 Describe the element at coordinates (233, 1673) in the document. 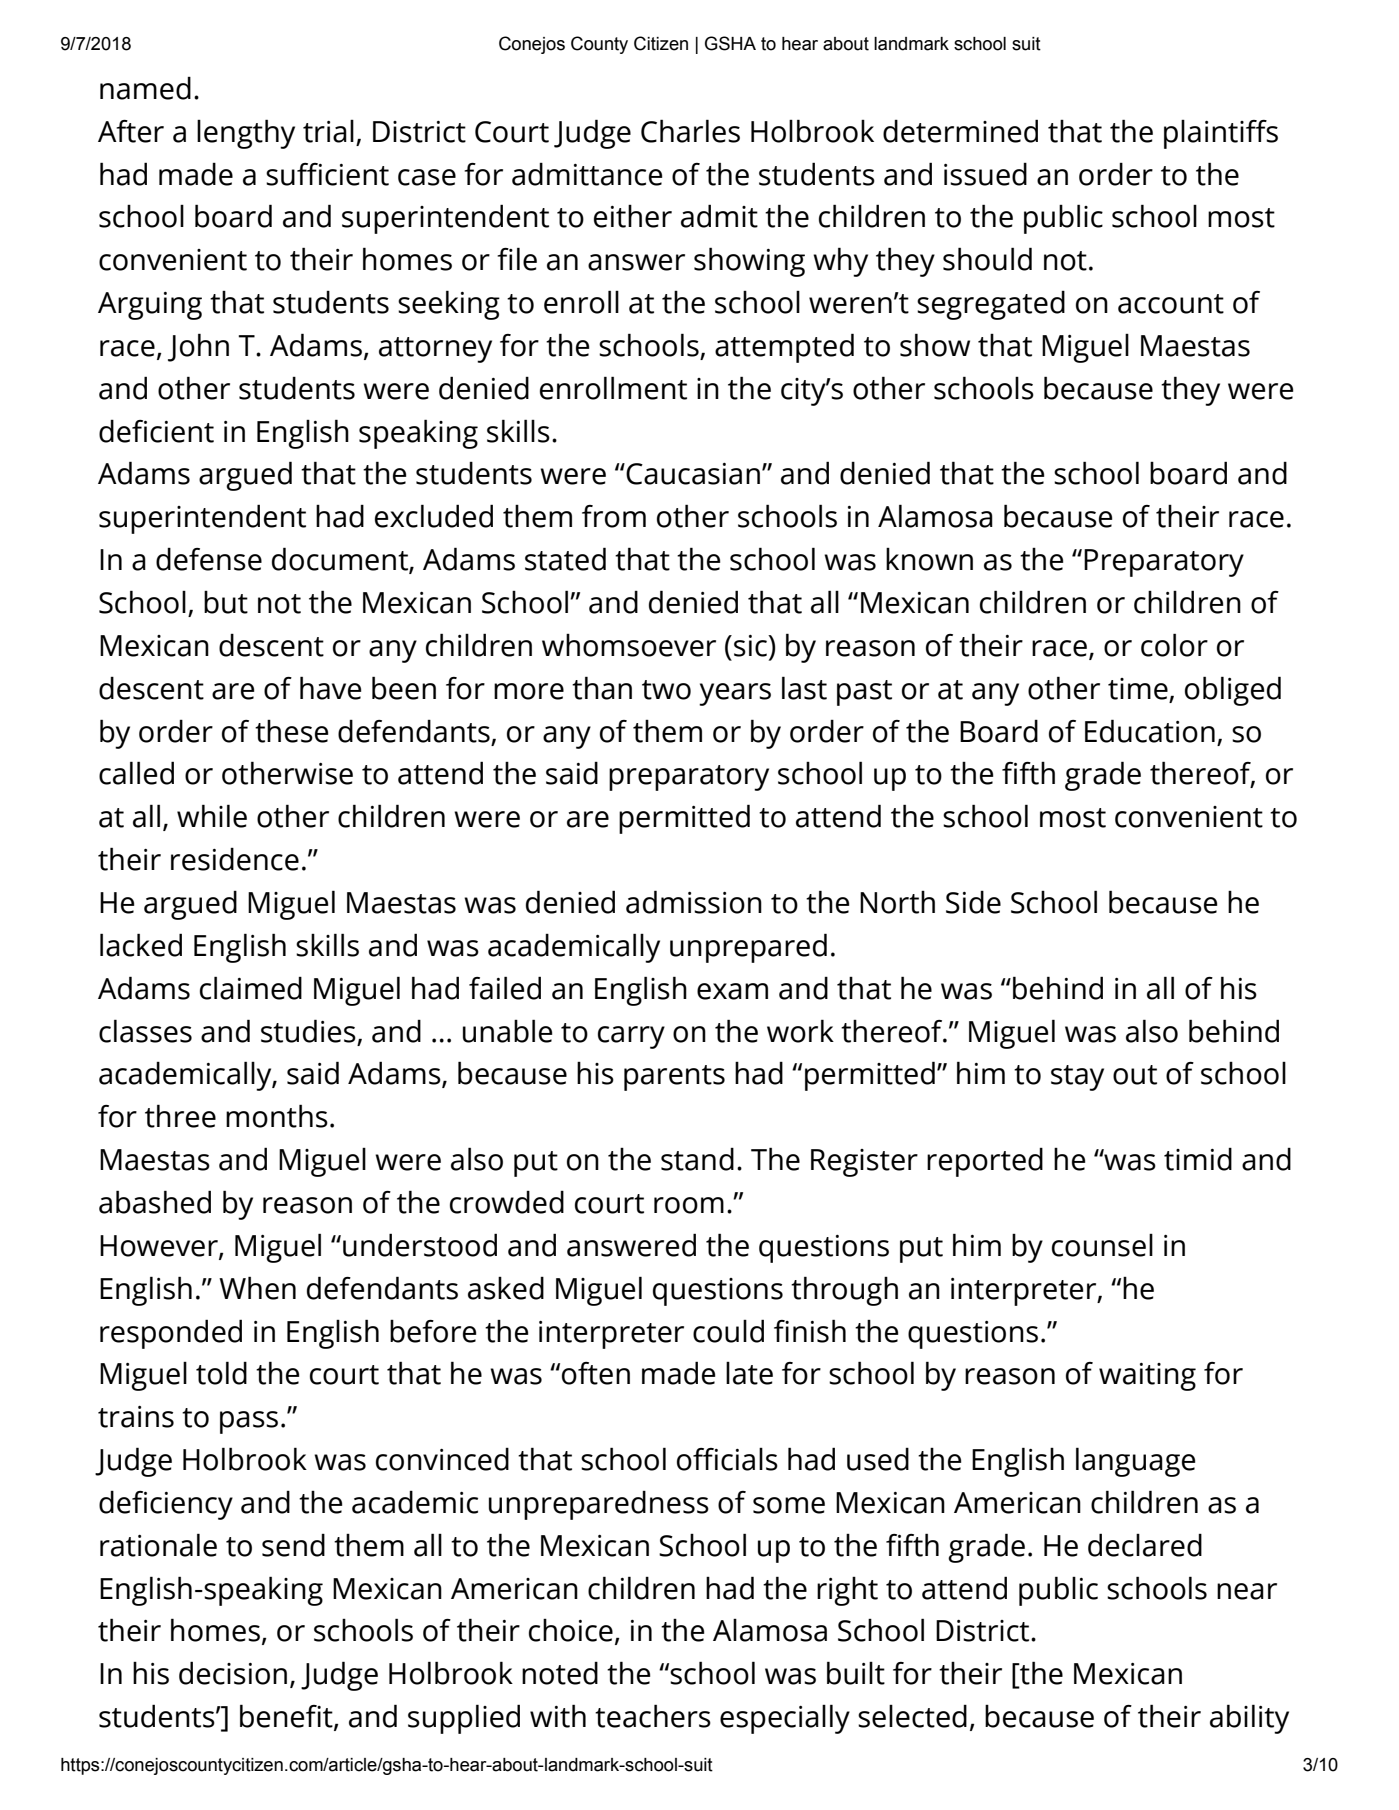

I see `decision` at that location.
